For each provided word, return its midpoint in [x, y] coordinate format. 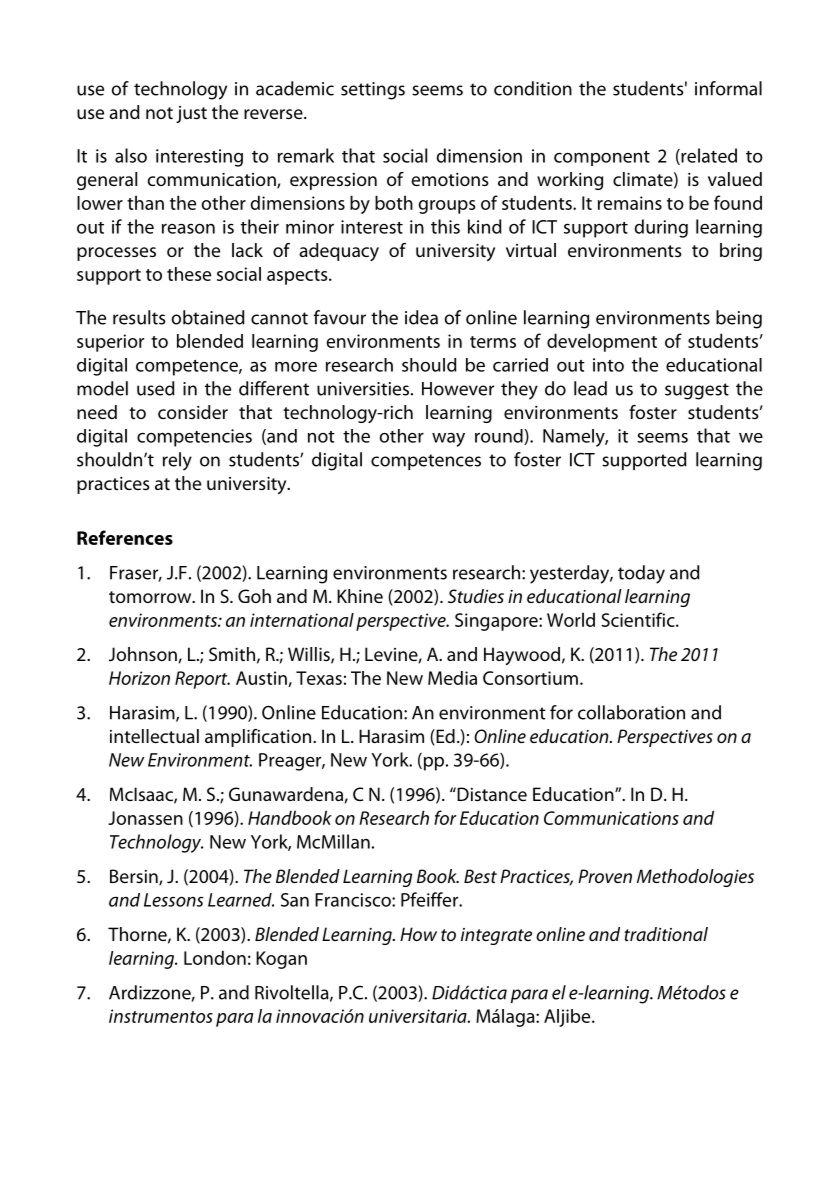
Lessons [174, 900]
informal [728, 88]
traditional [666, 934]
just [191, 114]
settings [373, 91]
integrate [496, 936]
